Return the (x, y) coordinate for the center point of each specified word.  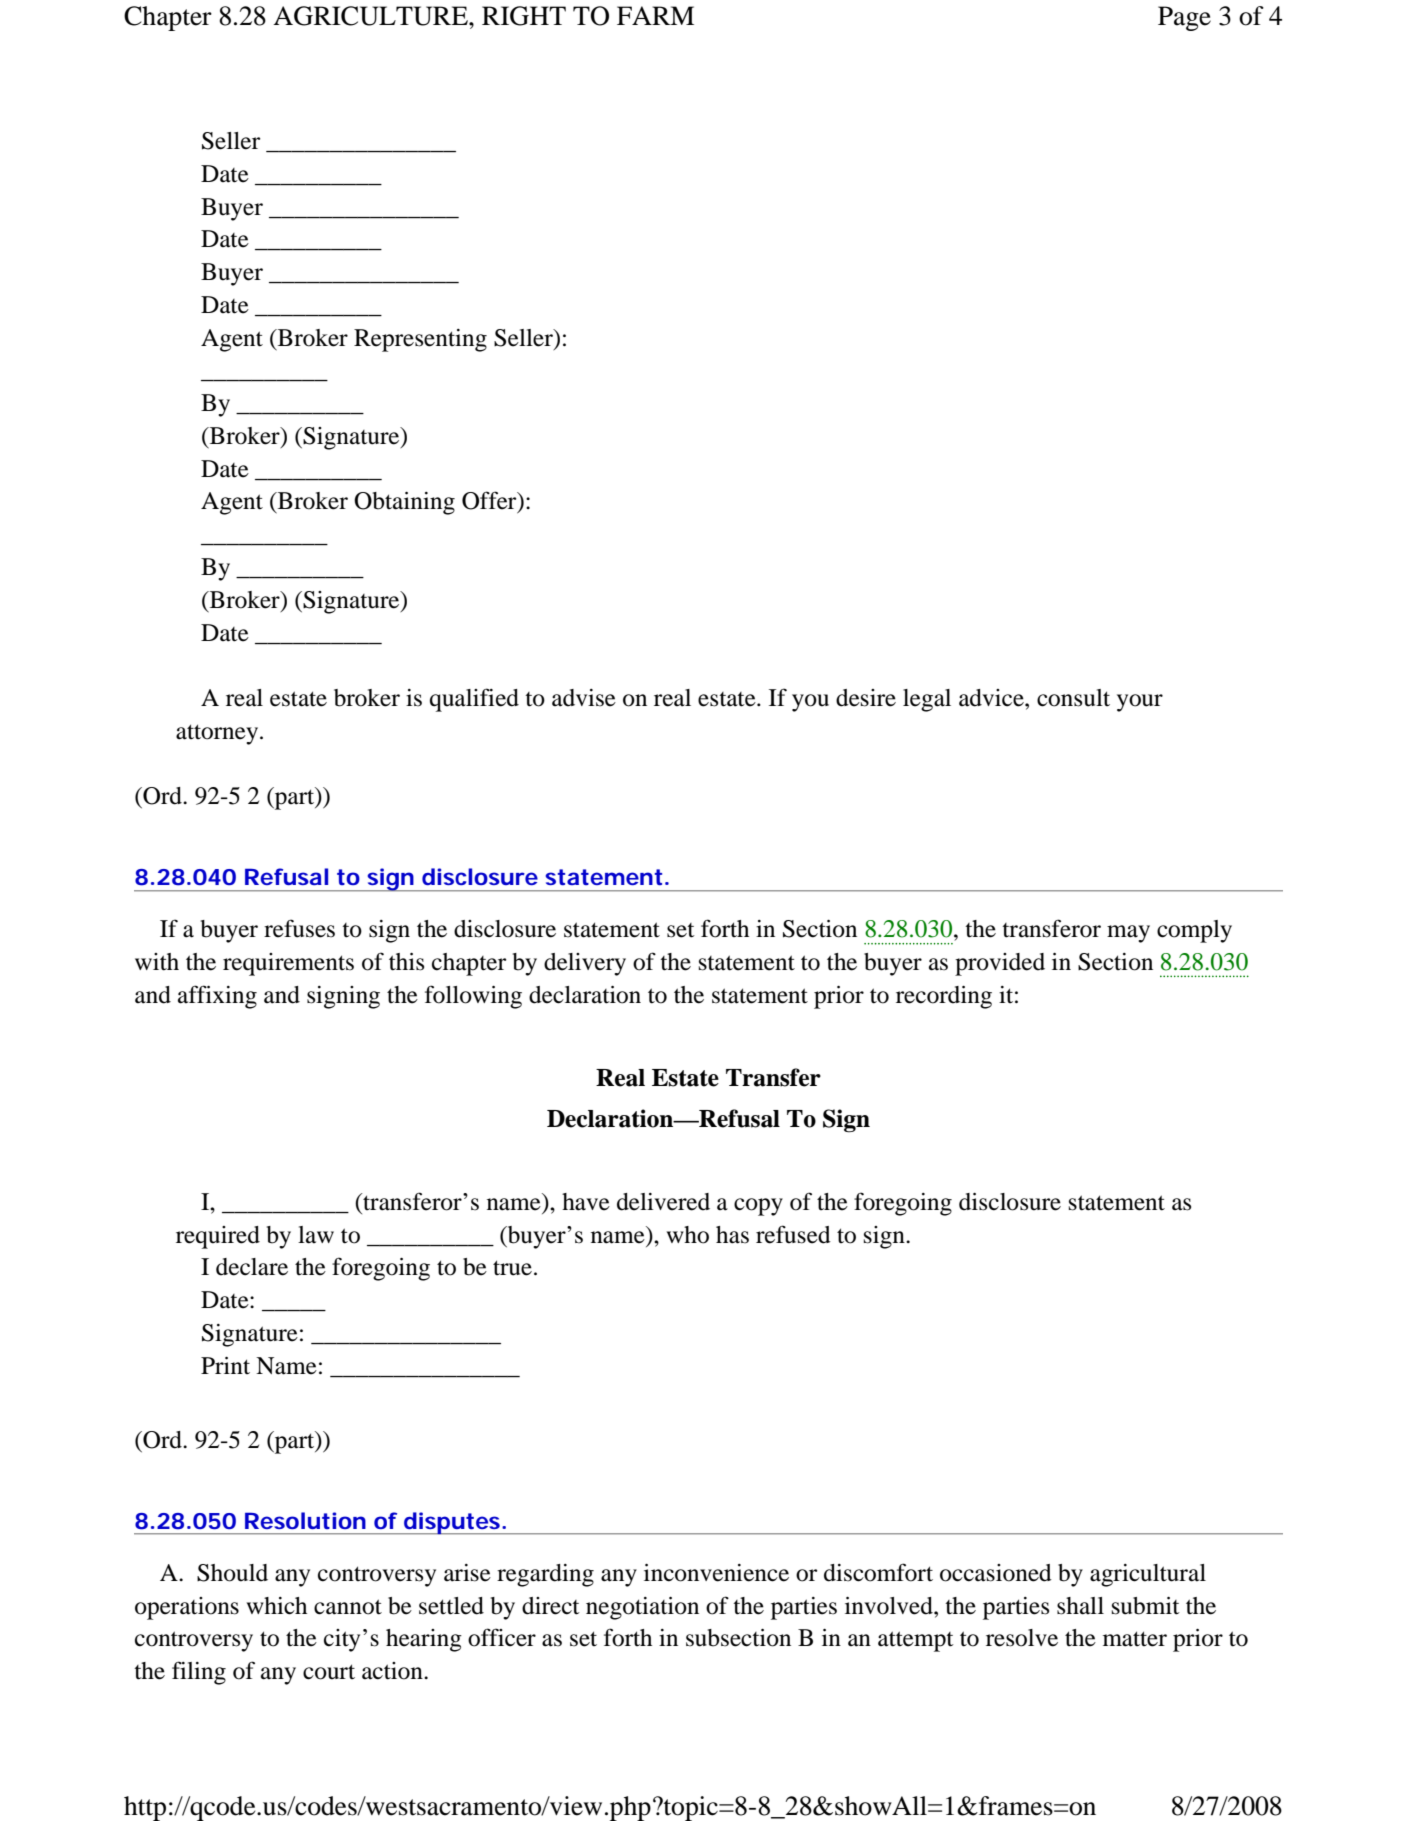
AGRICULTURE (371, 16)
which (276, 1606)
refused (793, 1234)
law (316, 1235)
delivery (585, 964)
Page (1184, 18)
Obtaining (404, 503)
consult (1073, 698)
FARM (655, 15)
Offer (490, 501)
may (1128, 934)
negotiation (642, 1608)
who (687, 1235)
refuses (299, 928)
